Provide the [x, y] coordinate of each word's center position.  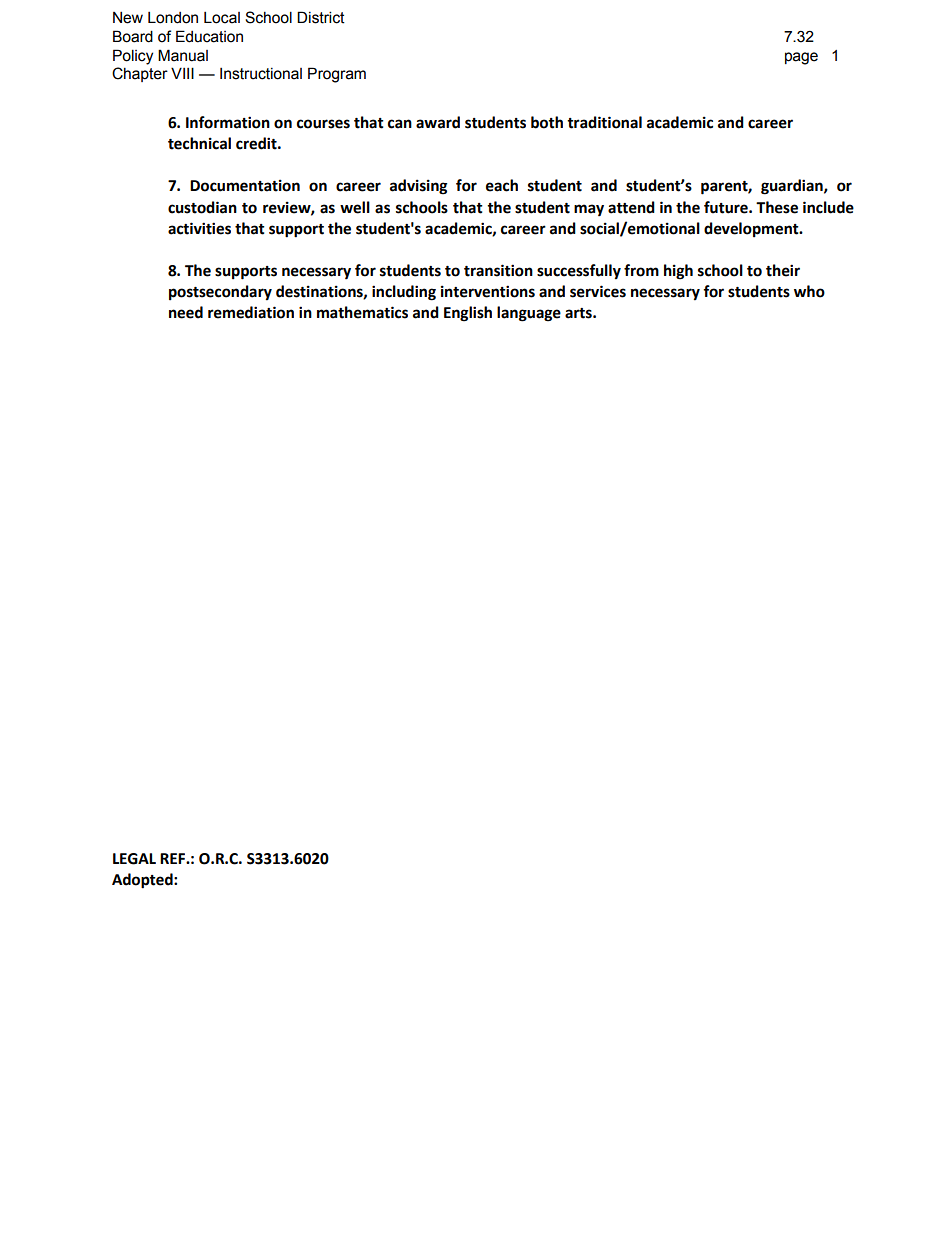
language [529, 314]
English [468, 314]
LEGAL [134, 859]
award [438, 122]
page [801, 58]
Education [209, 36]
